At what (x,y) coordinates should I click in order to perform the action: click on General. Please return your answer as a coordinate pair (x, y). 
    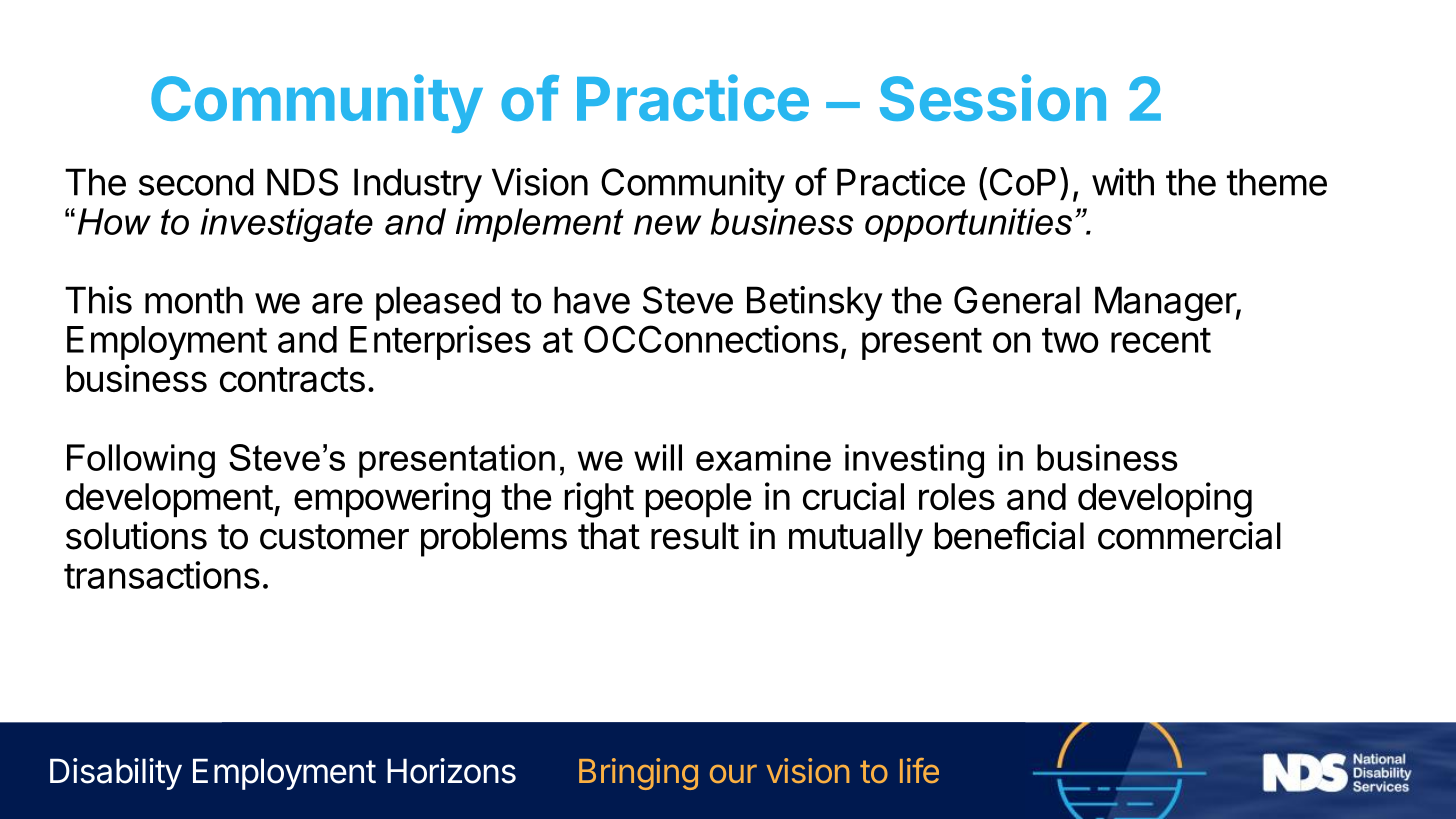
    Looking at the image, I should click on (1017, 300).
